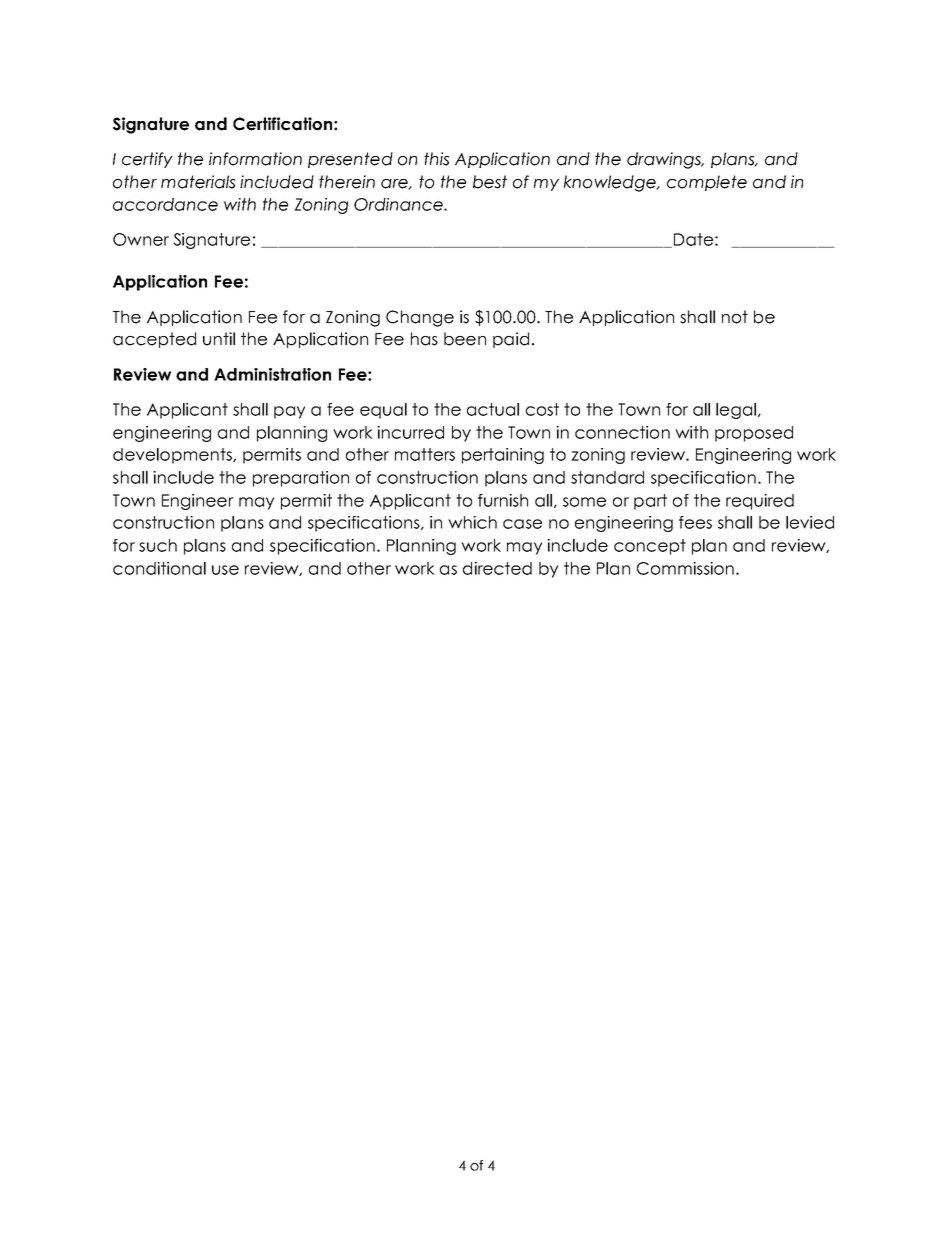 The width and height of the page is (952, 1233). I want to click on Change, so click(420, 318).
